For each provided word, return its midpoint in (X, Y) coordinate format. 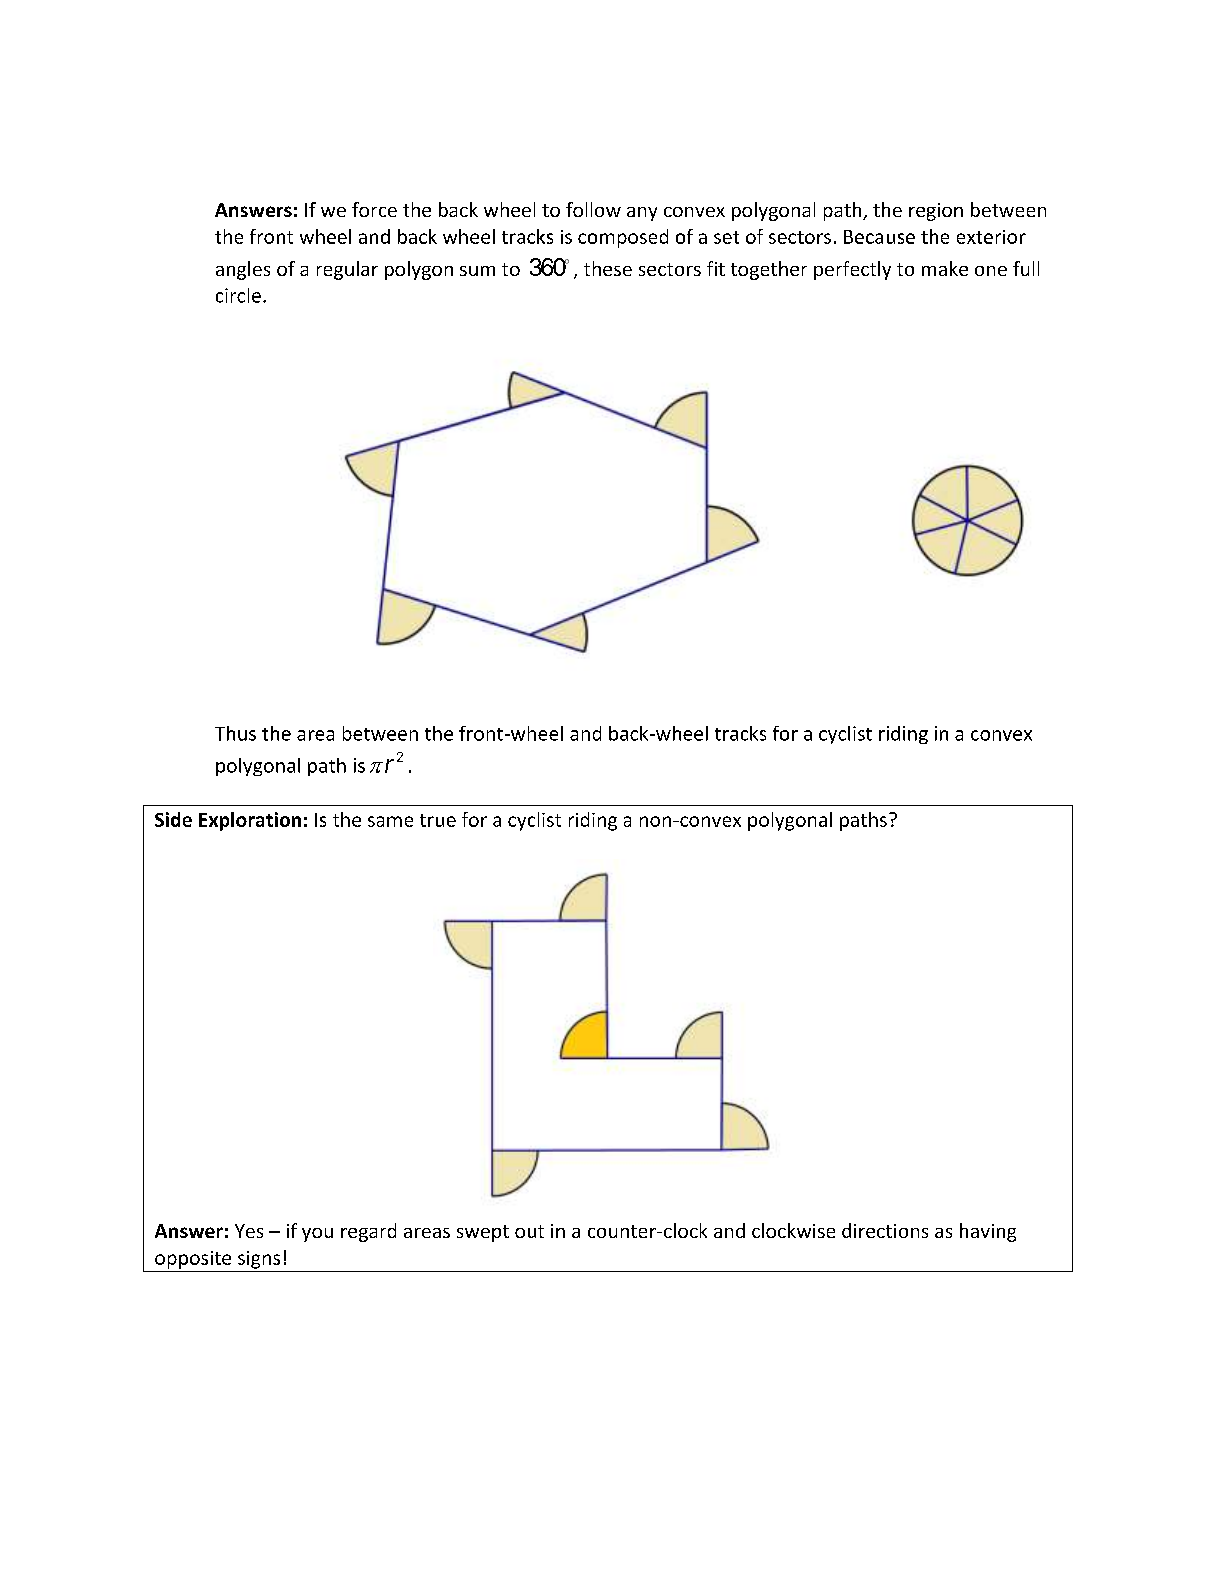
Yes (249, 1231)
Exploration (250, 821)
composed (623, 238)
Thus (235, 733)
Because (879, 237)
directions (885, 1230)
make (945, 268)
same (390, 821)
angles (243, 270)
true (438, 820)
